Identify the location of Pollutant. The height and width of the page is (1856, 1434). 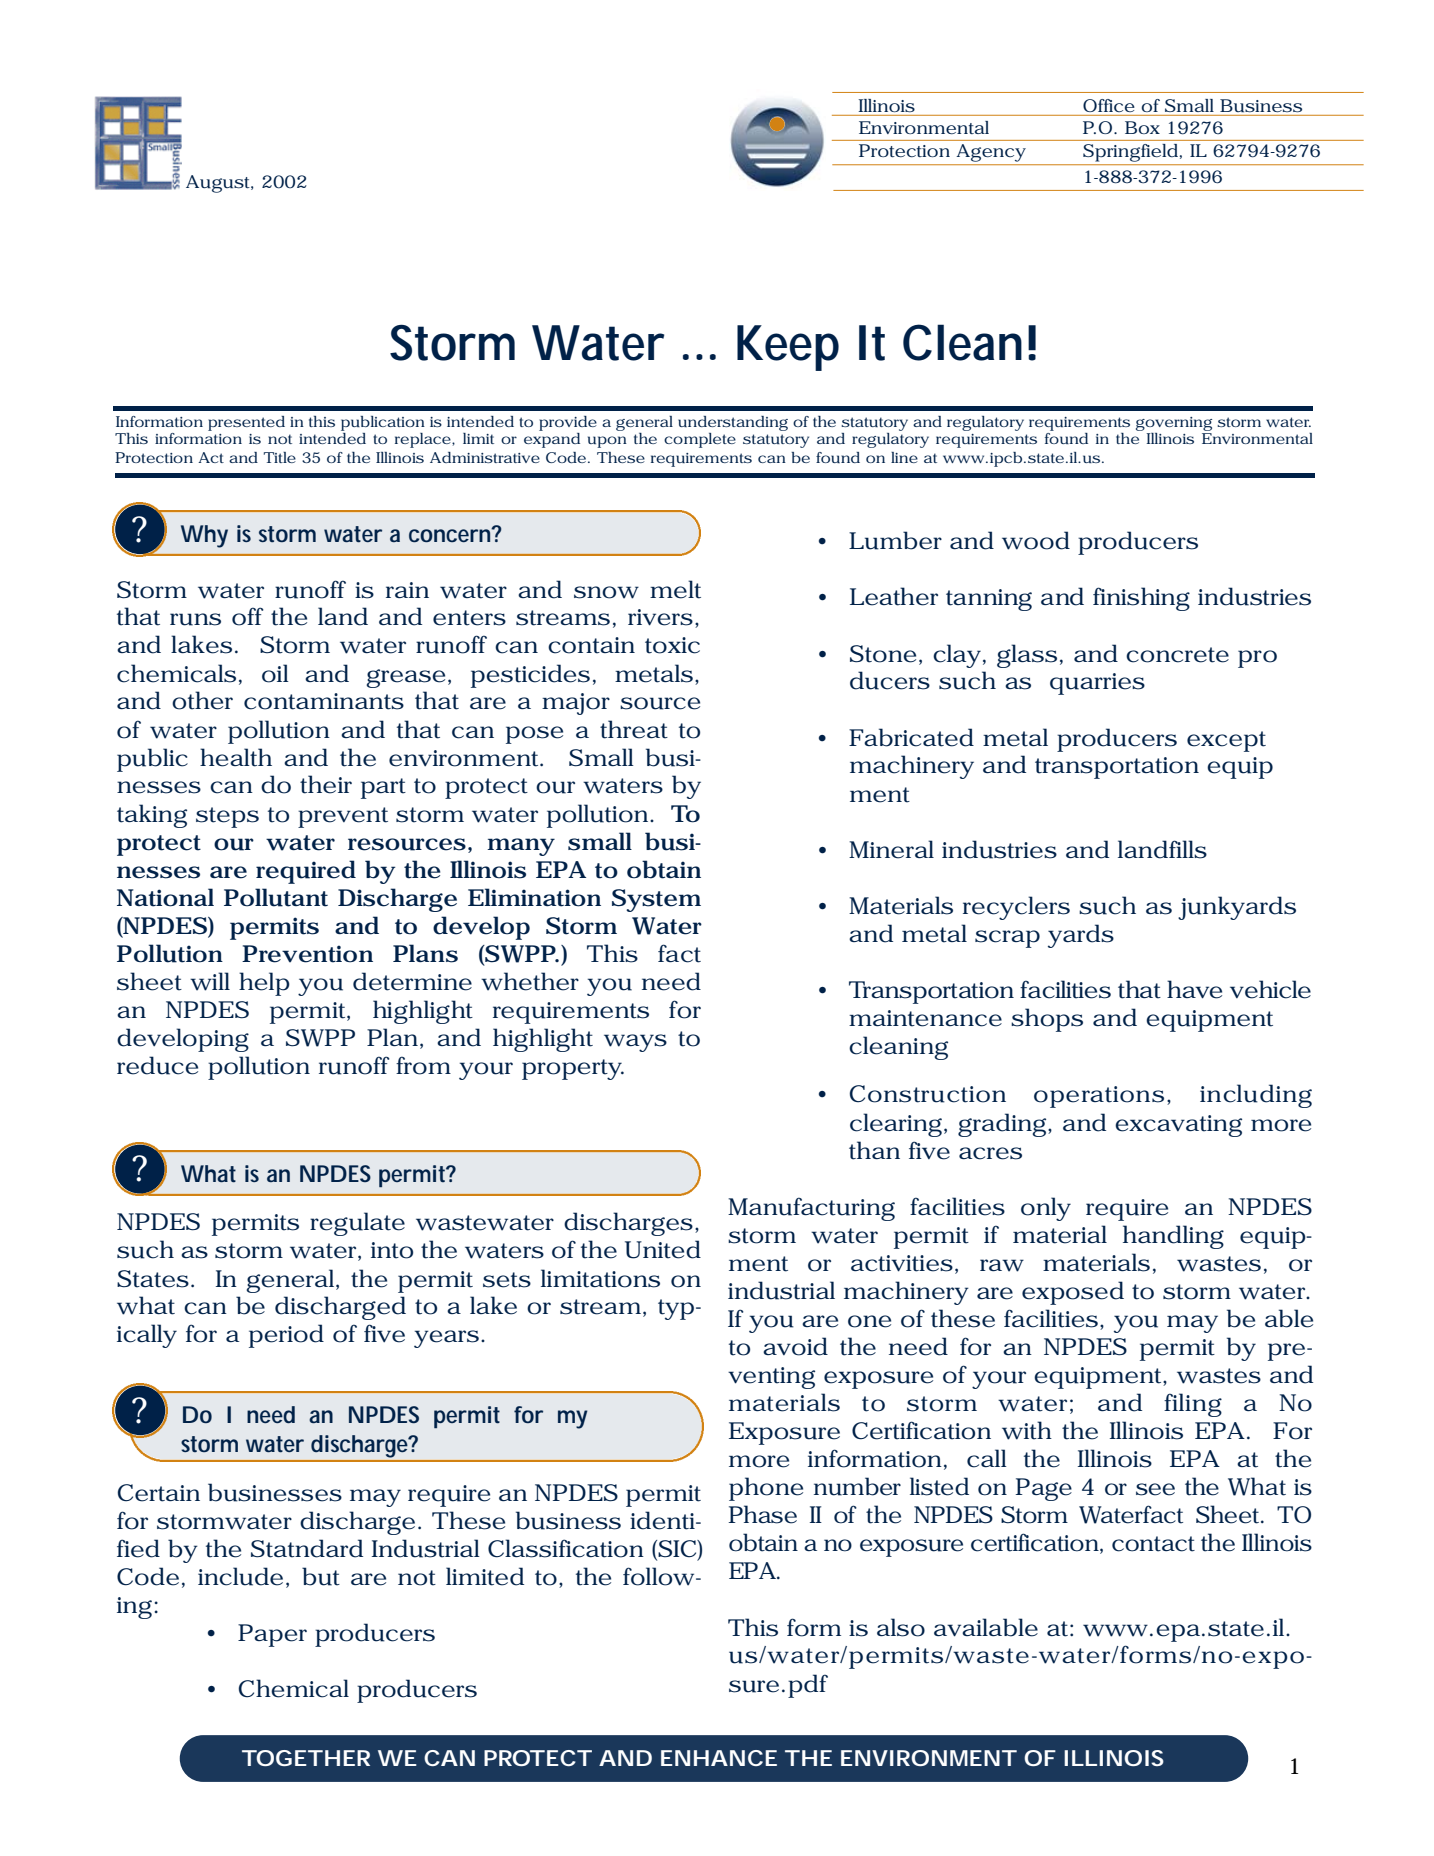
(276, 897).
